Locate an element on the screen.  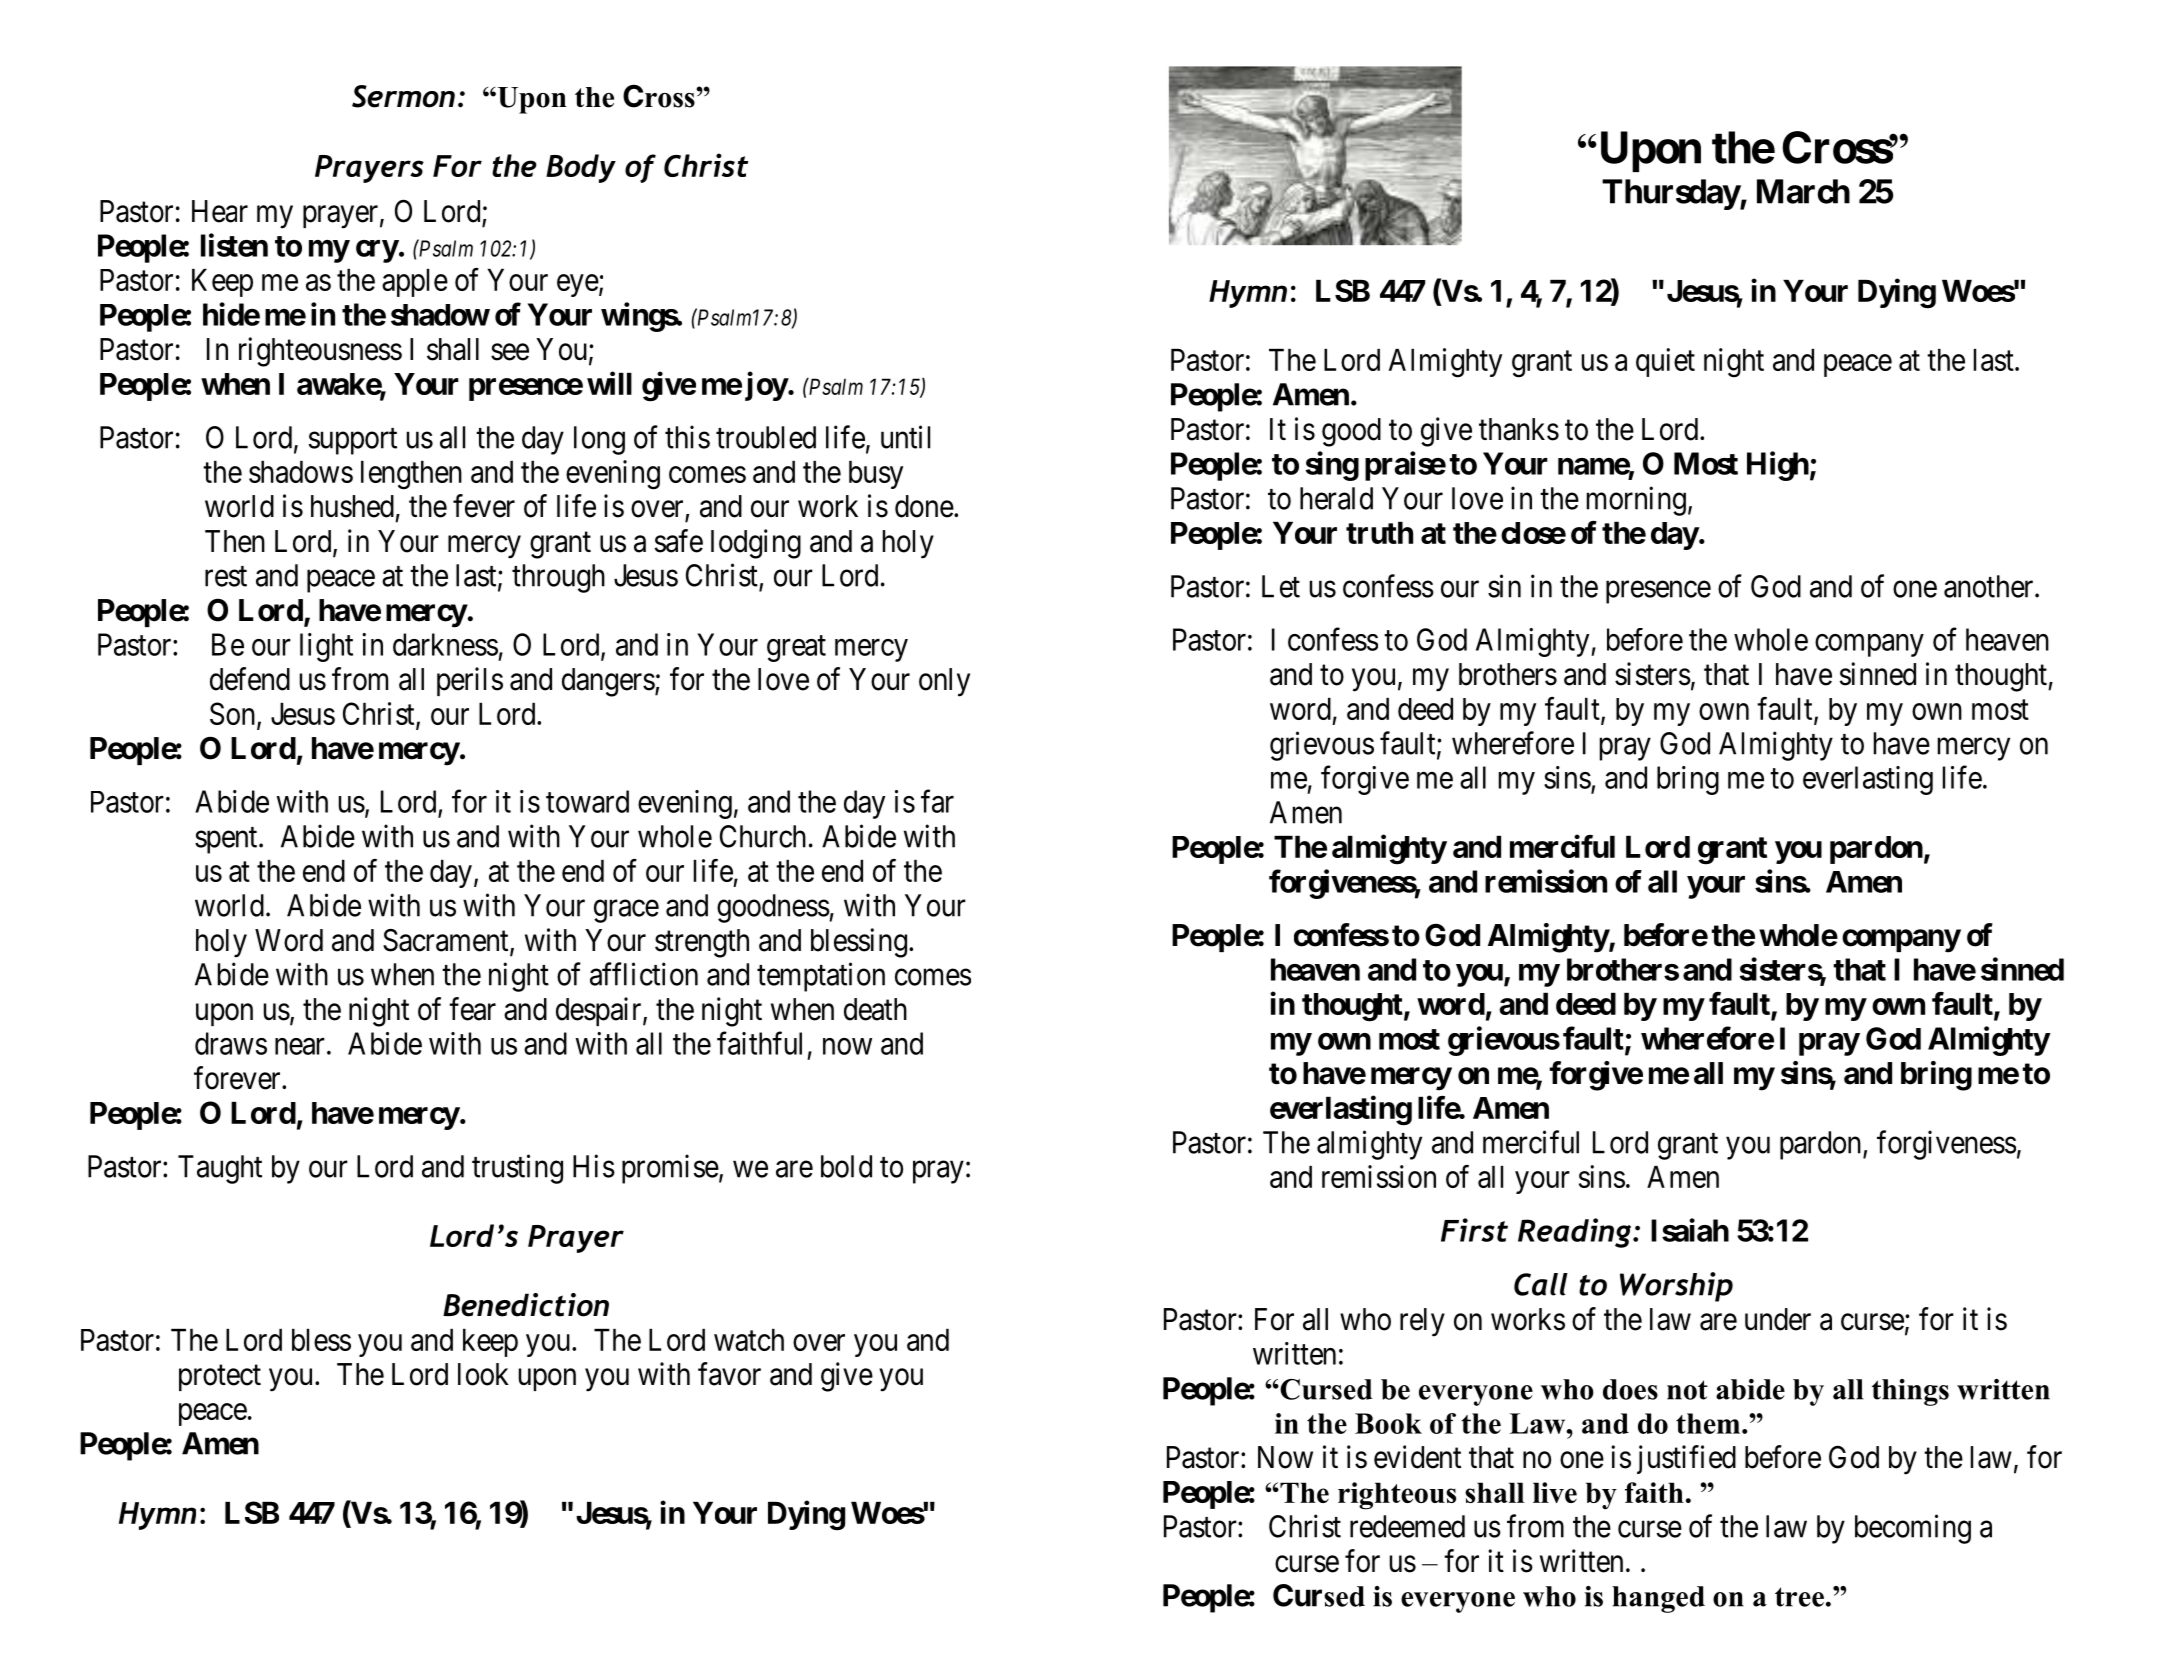
Body is located at coordinates (581, 168).
